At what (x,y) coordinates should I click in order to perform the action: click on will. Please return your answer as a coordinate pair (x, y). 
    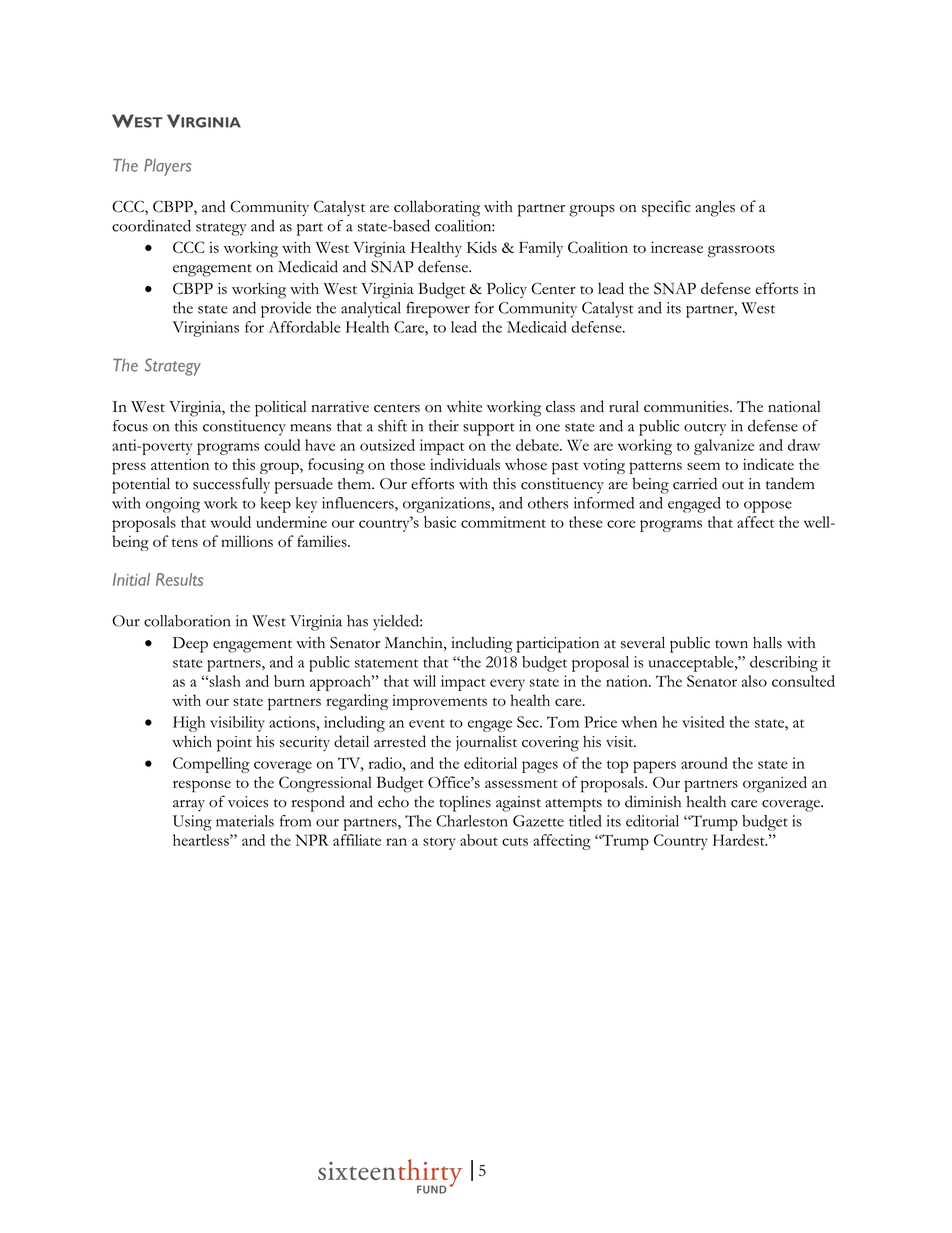
    Looking at the image, I should click on (424, 681).
